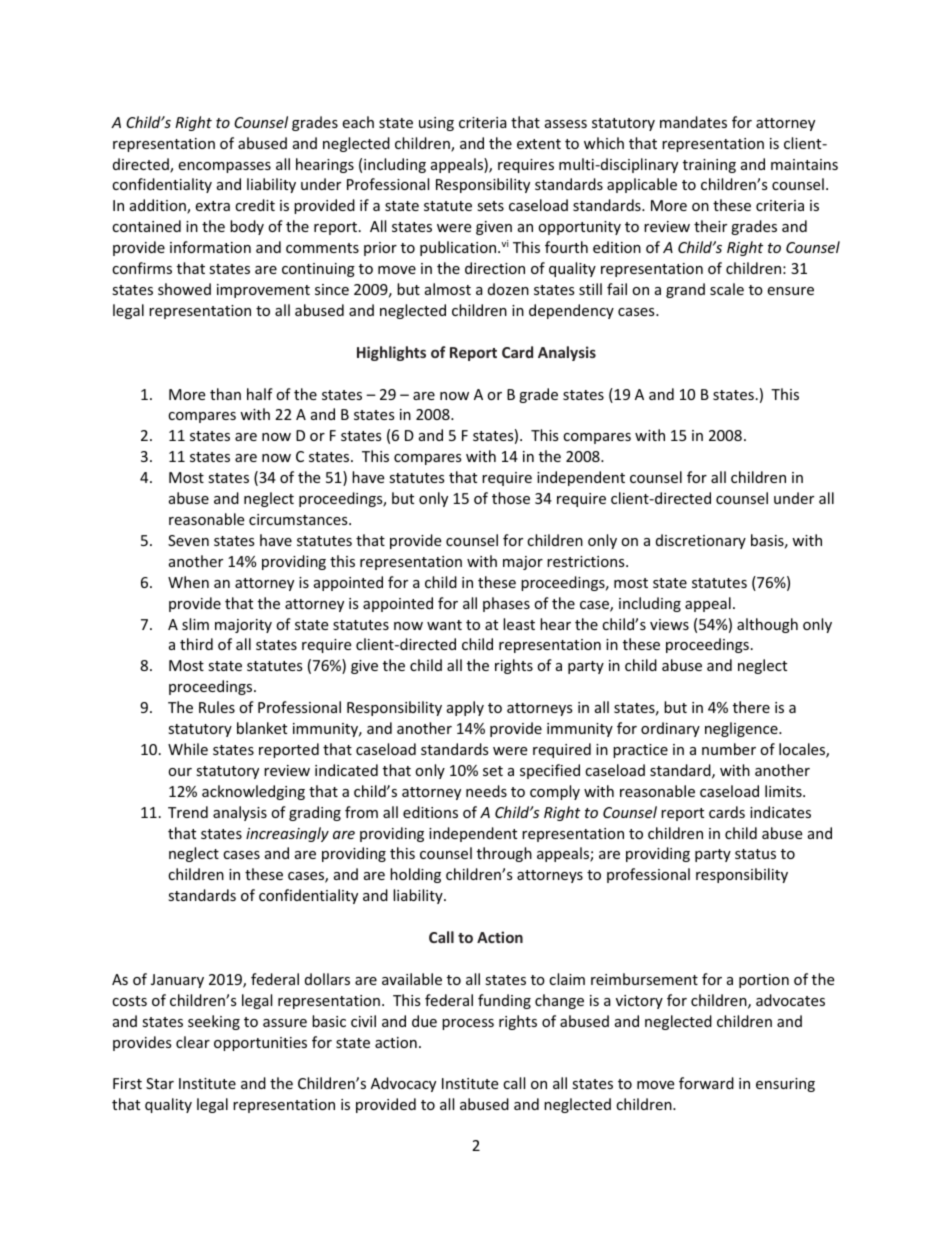  What do you see at coordinates (193, 1042) in the document?
I see `clear` at bounding box center [193, 1042].
